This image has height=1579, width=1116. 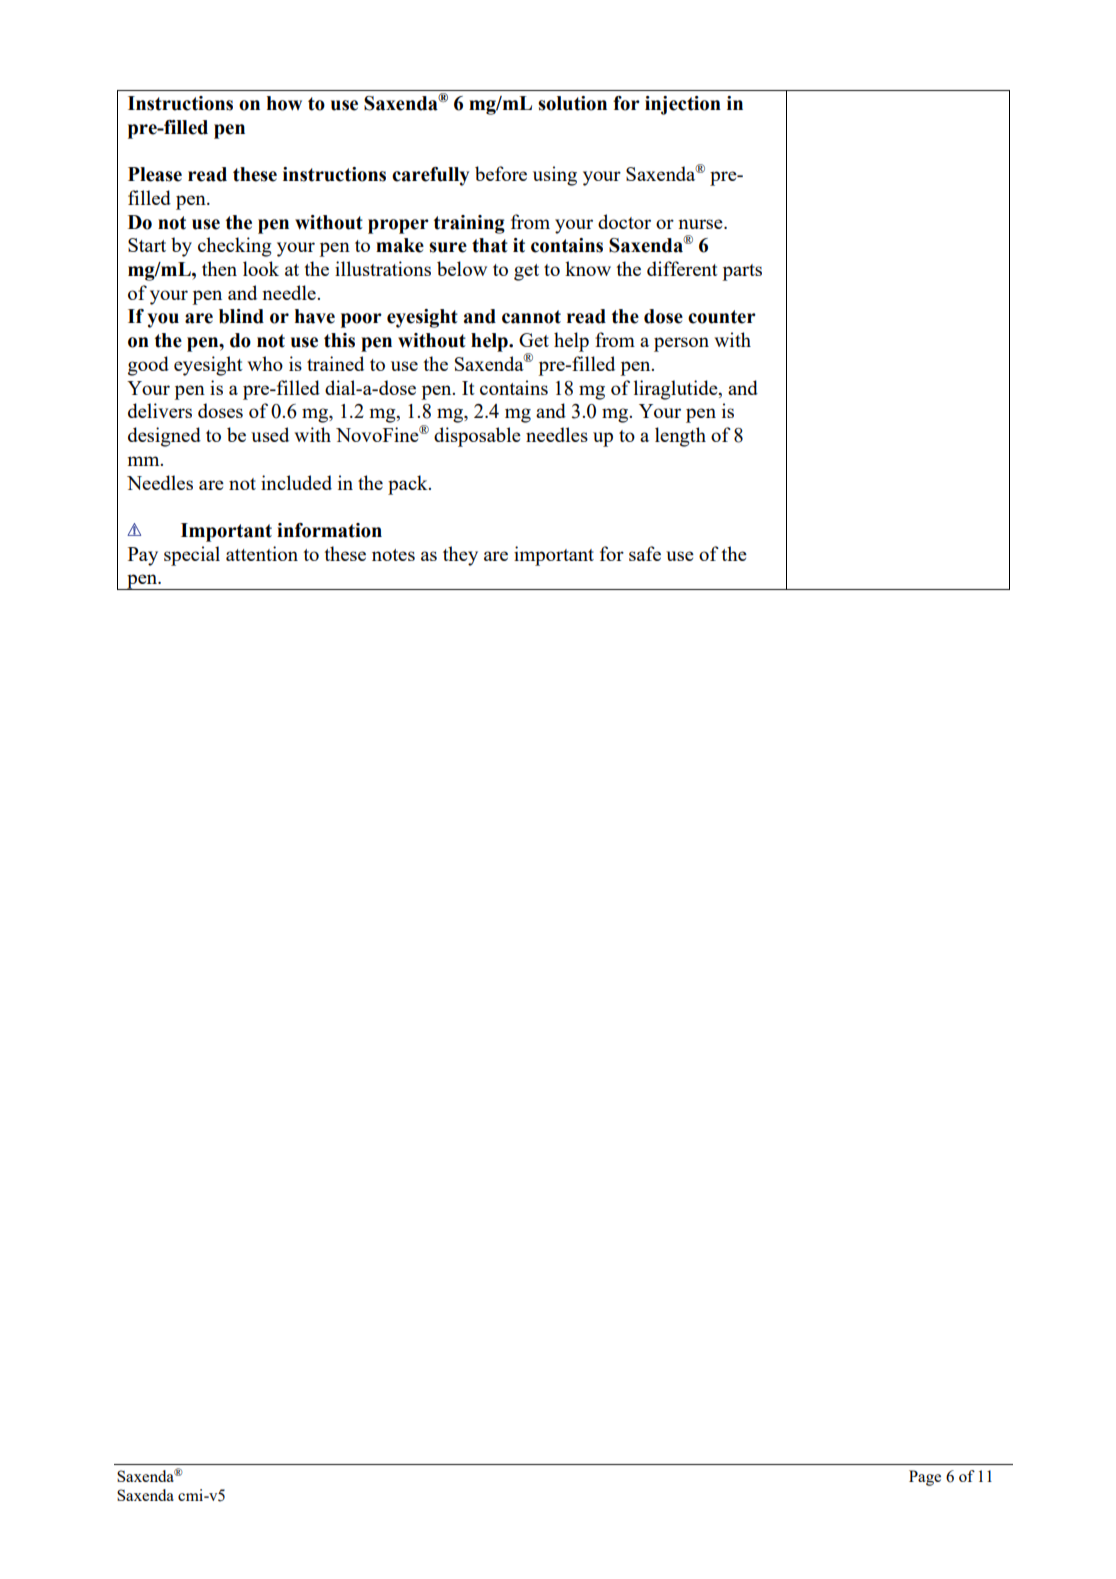 I want to click on Page, so click(x=925, y=1478).
